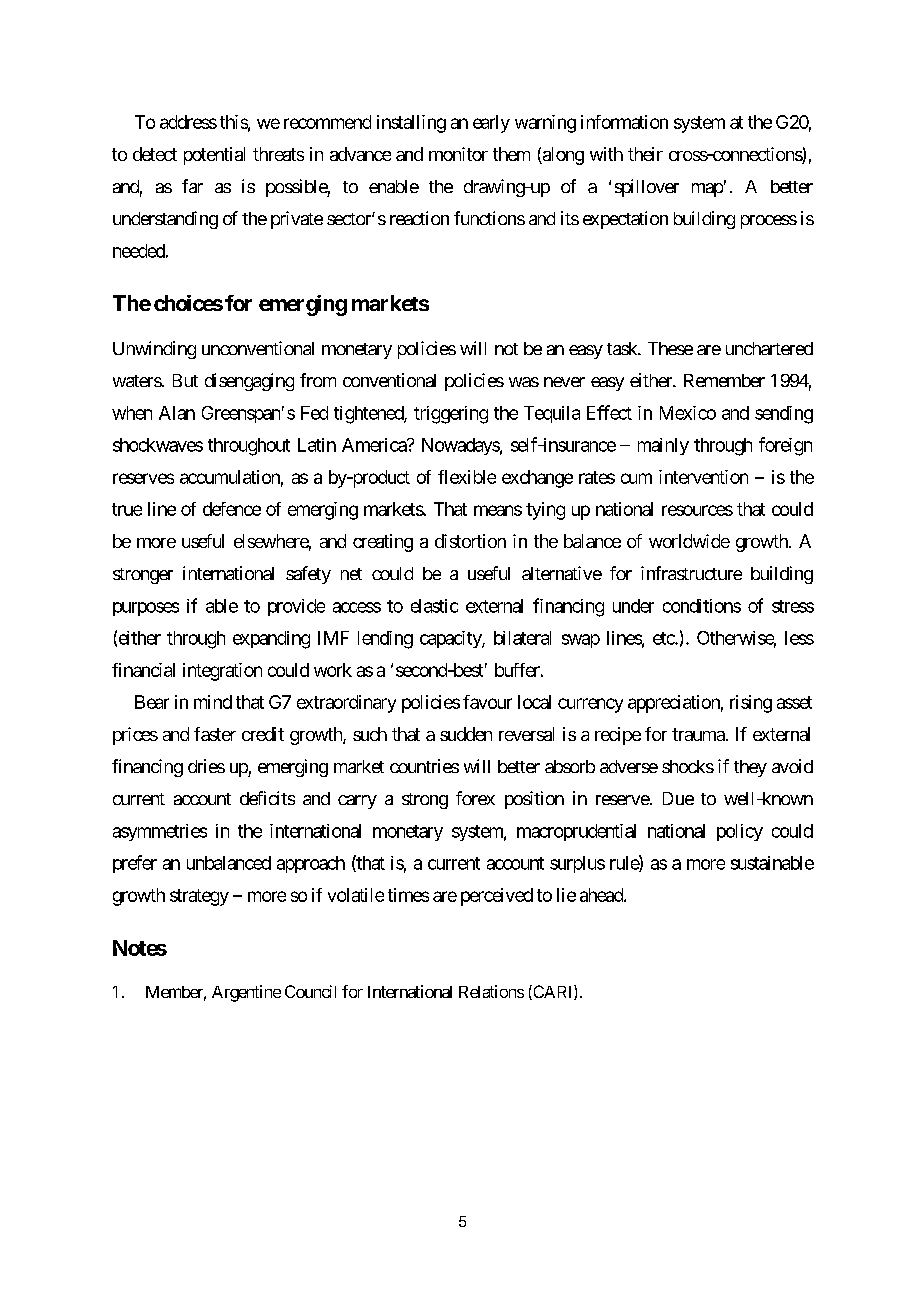 This image has width=924, height=1308. What do you see at coordinates (707, 190) in the image?
I see `map` at bounding box center [707, 190].
